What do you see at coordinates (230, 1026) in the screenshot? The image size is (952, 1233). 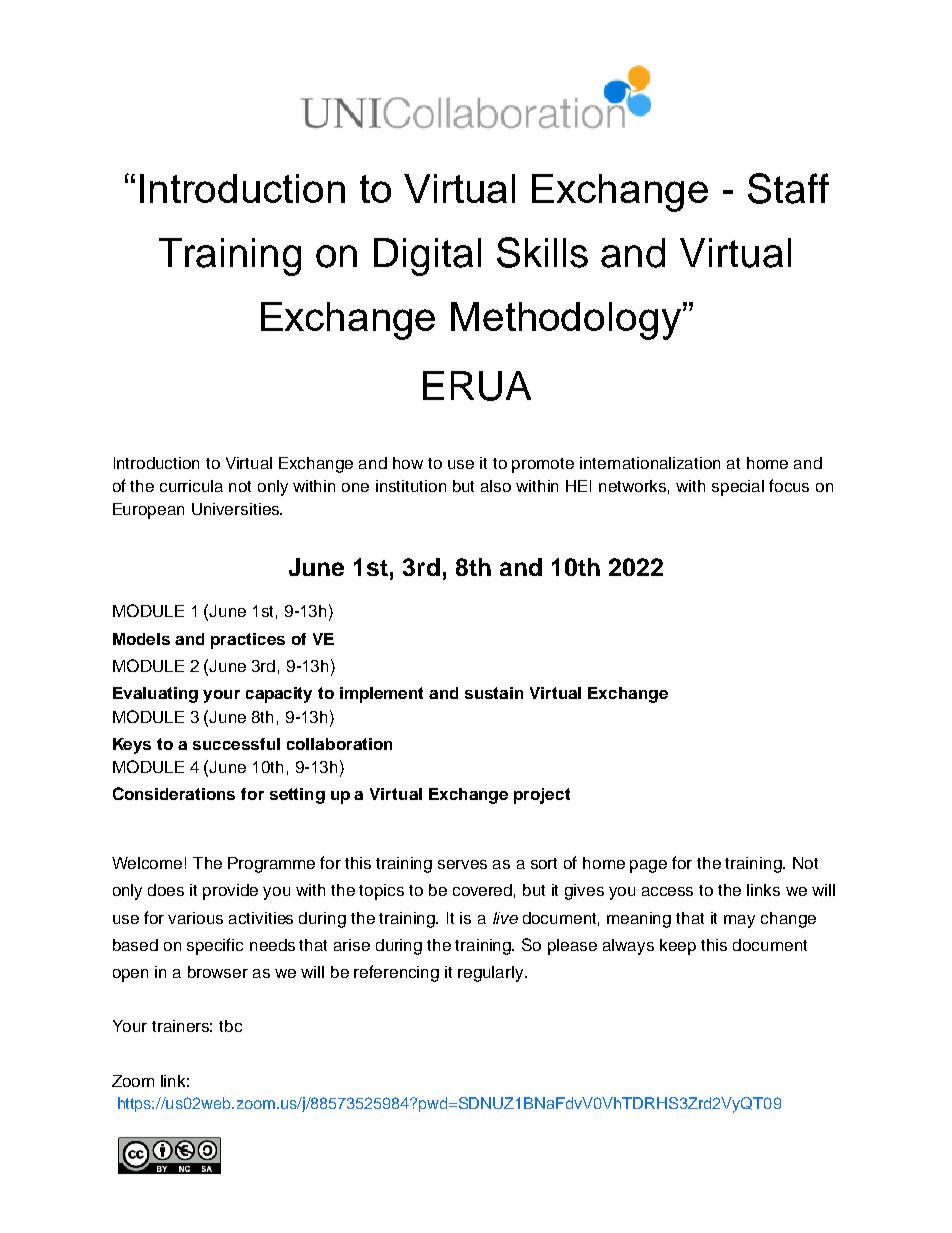 I see `tbc` at bounding box center [230, 1026].
